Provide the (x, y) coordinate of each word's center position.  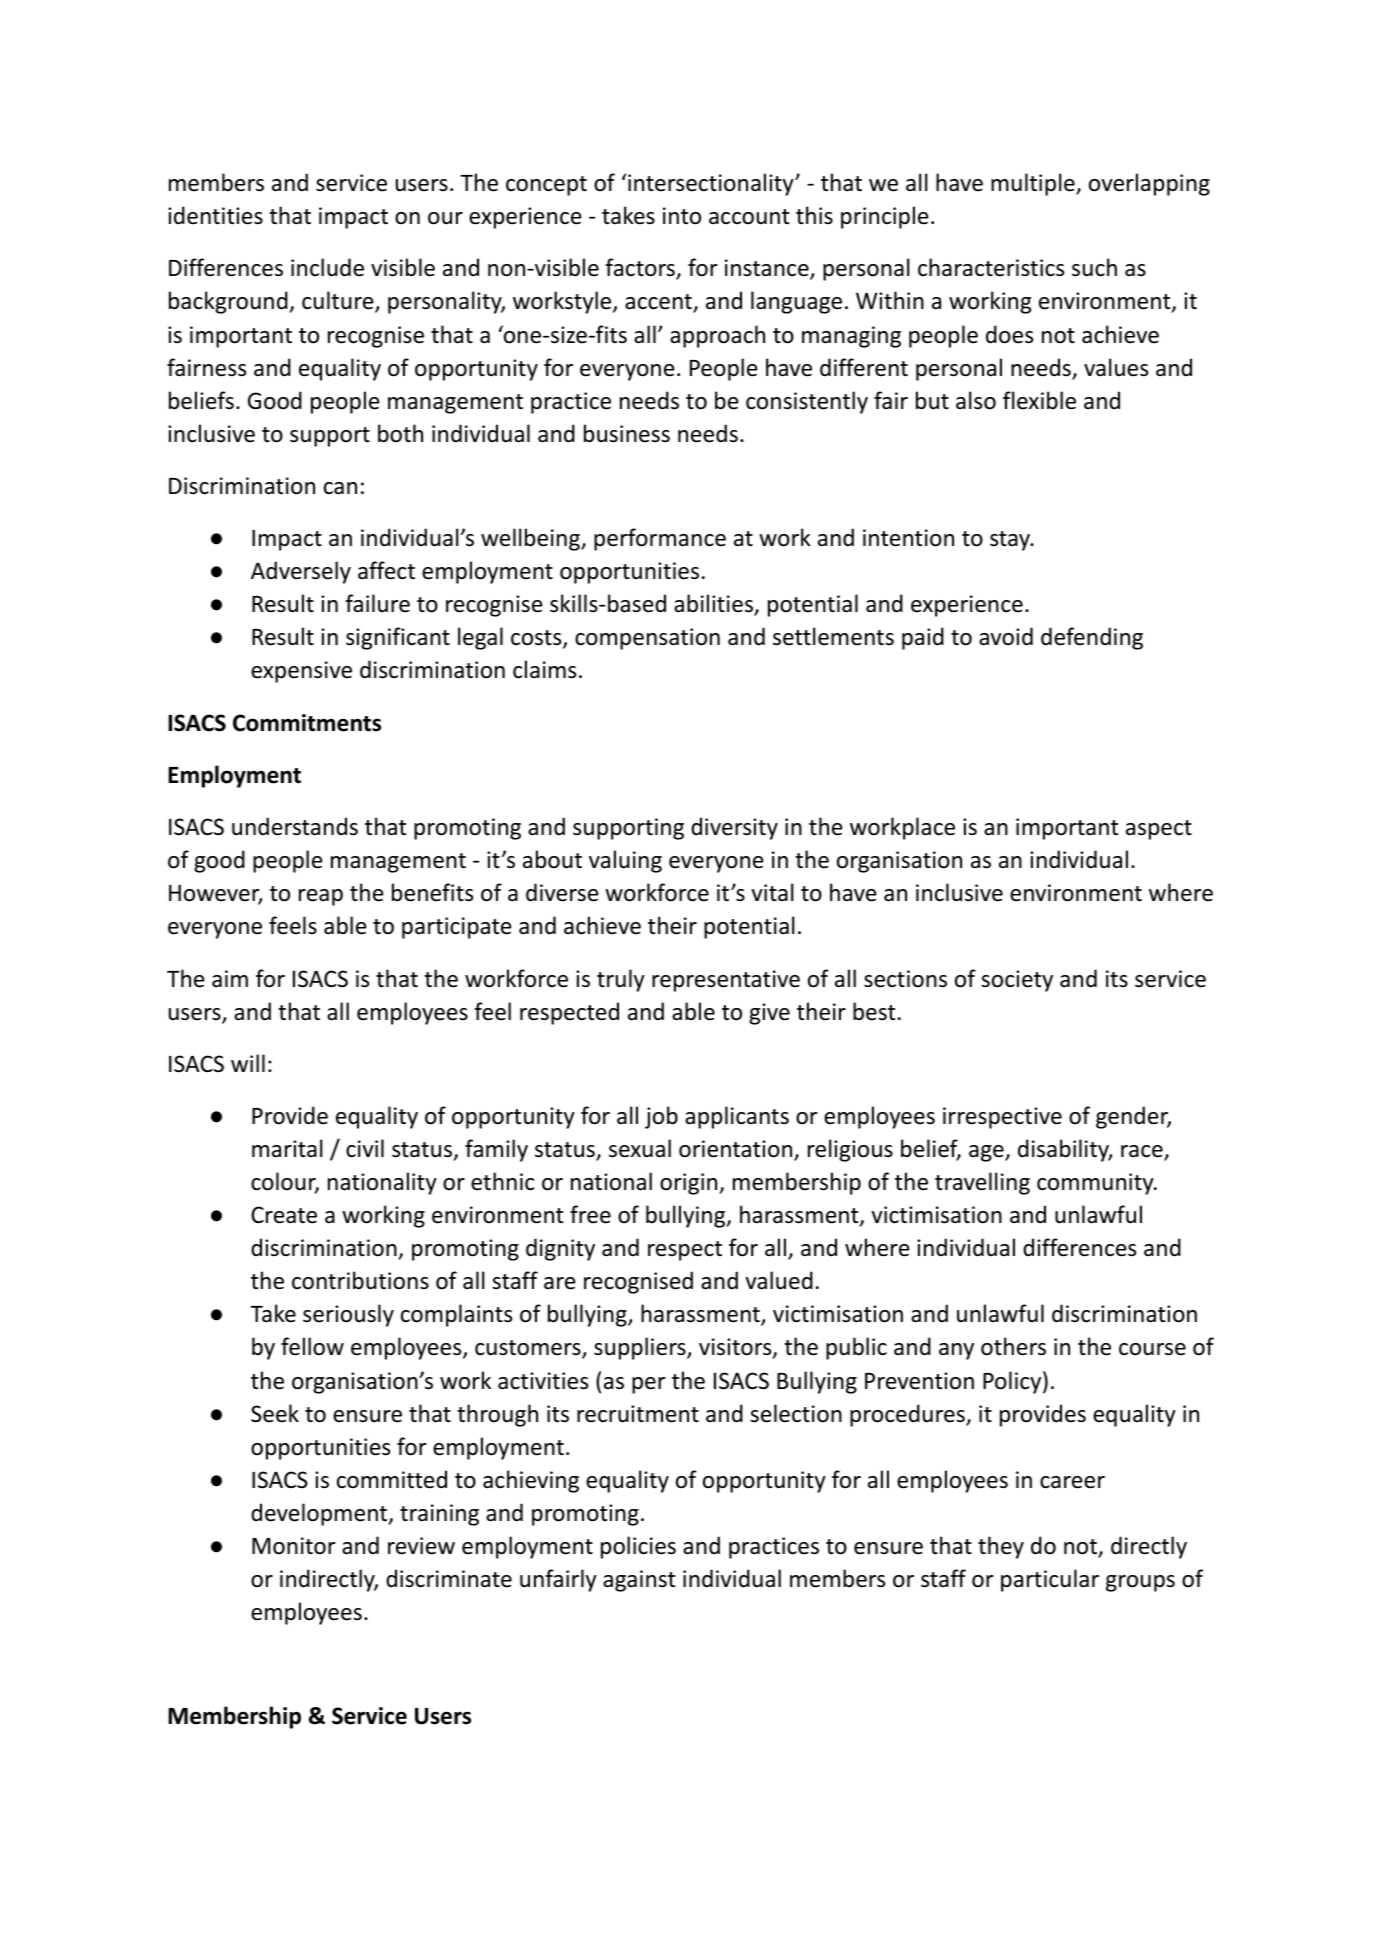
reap (321, 897)
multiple (1034, 184)
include (327, 267)
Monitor (294, 1546)
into (682, 216)
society (1017, 981)
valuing (625, 861)
